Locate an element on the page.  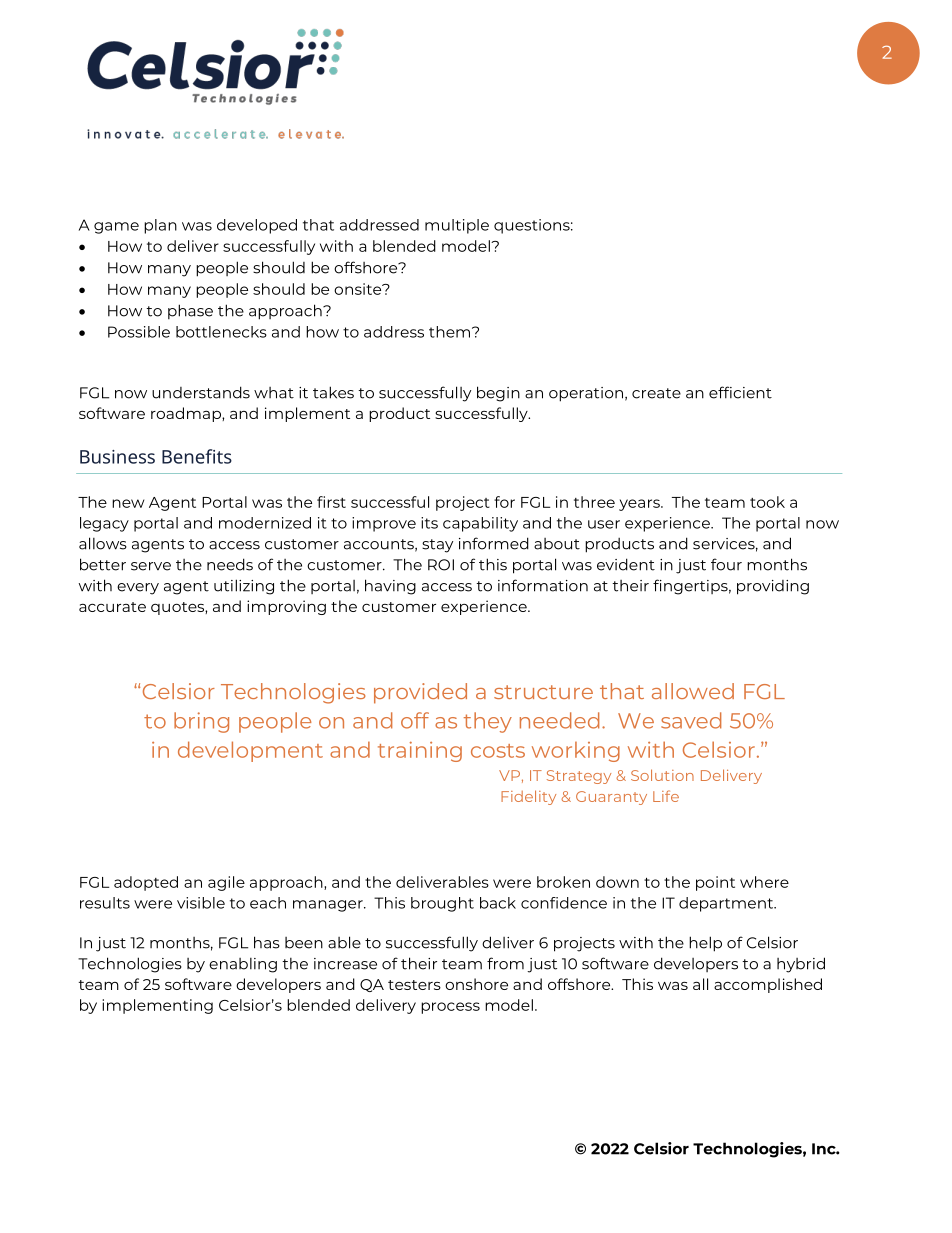
efficient is located at coordinates (740, 392).
